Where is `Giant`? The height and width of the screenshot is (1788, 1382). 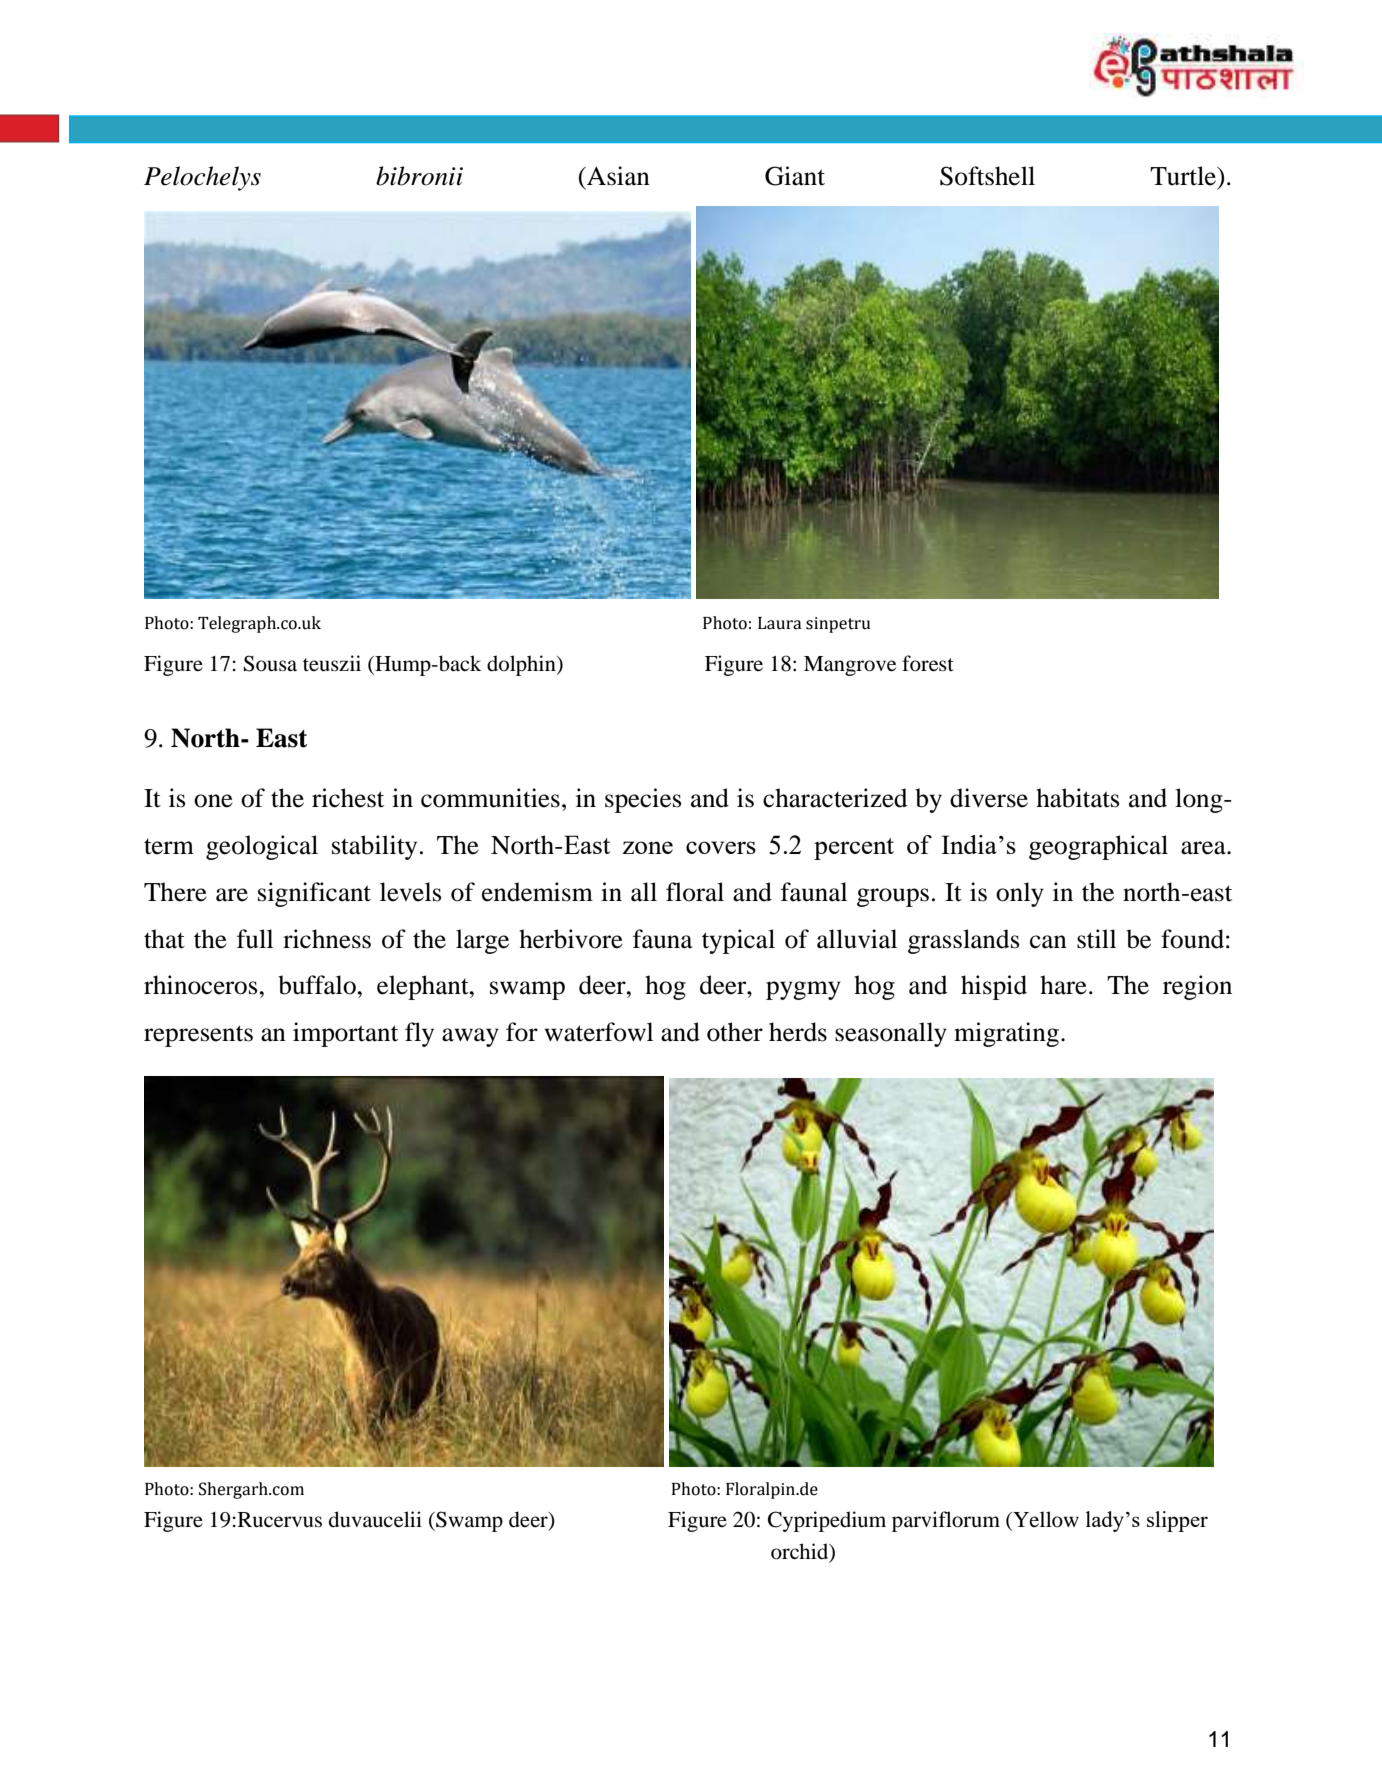 Giant is located at coordinates (795, 176).
